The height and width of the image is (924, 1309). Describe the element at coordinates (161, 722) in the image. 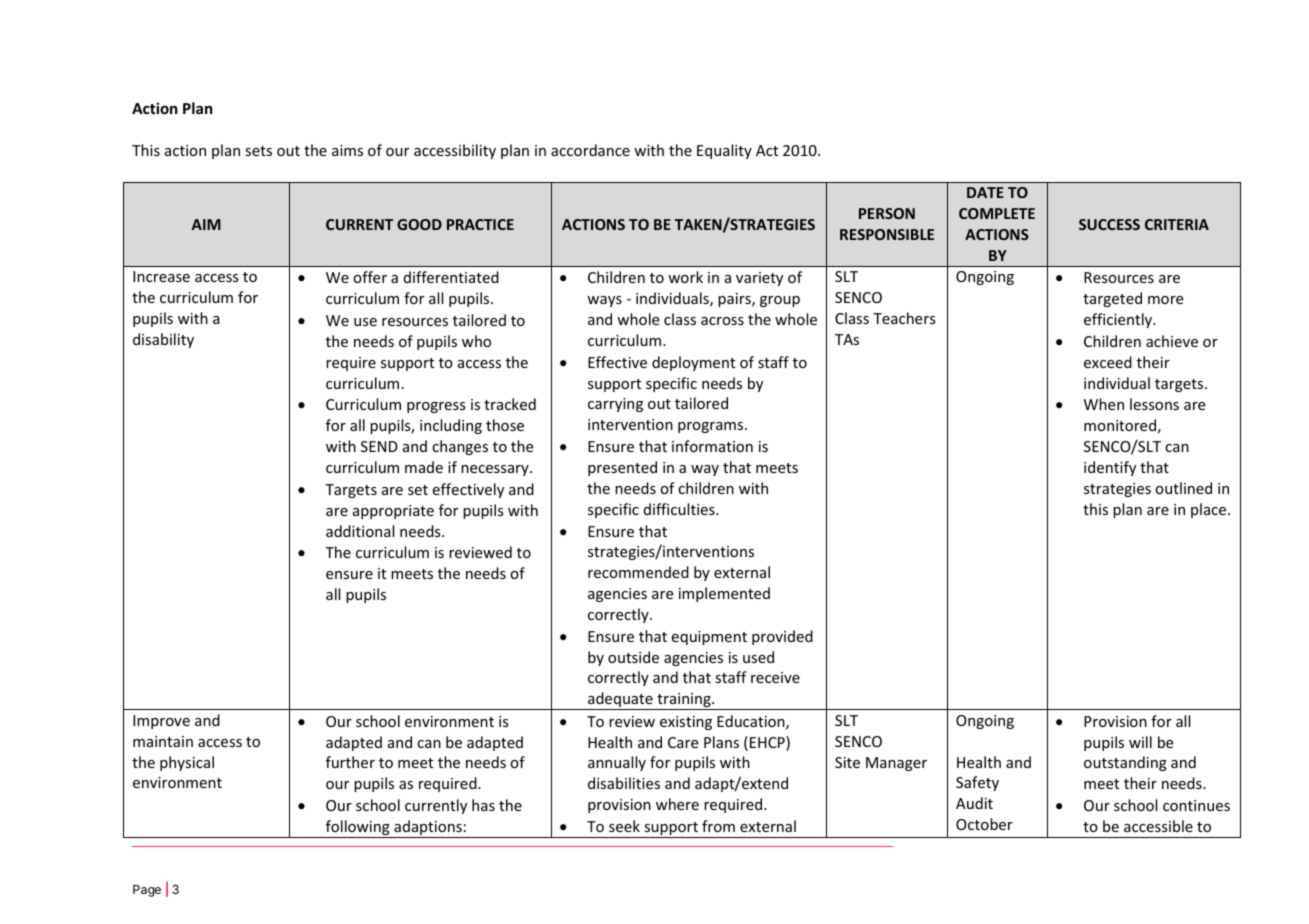

I see `Improve` at that location.
